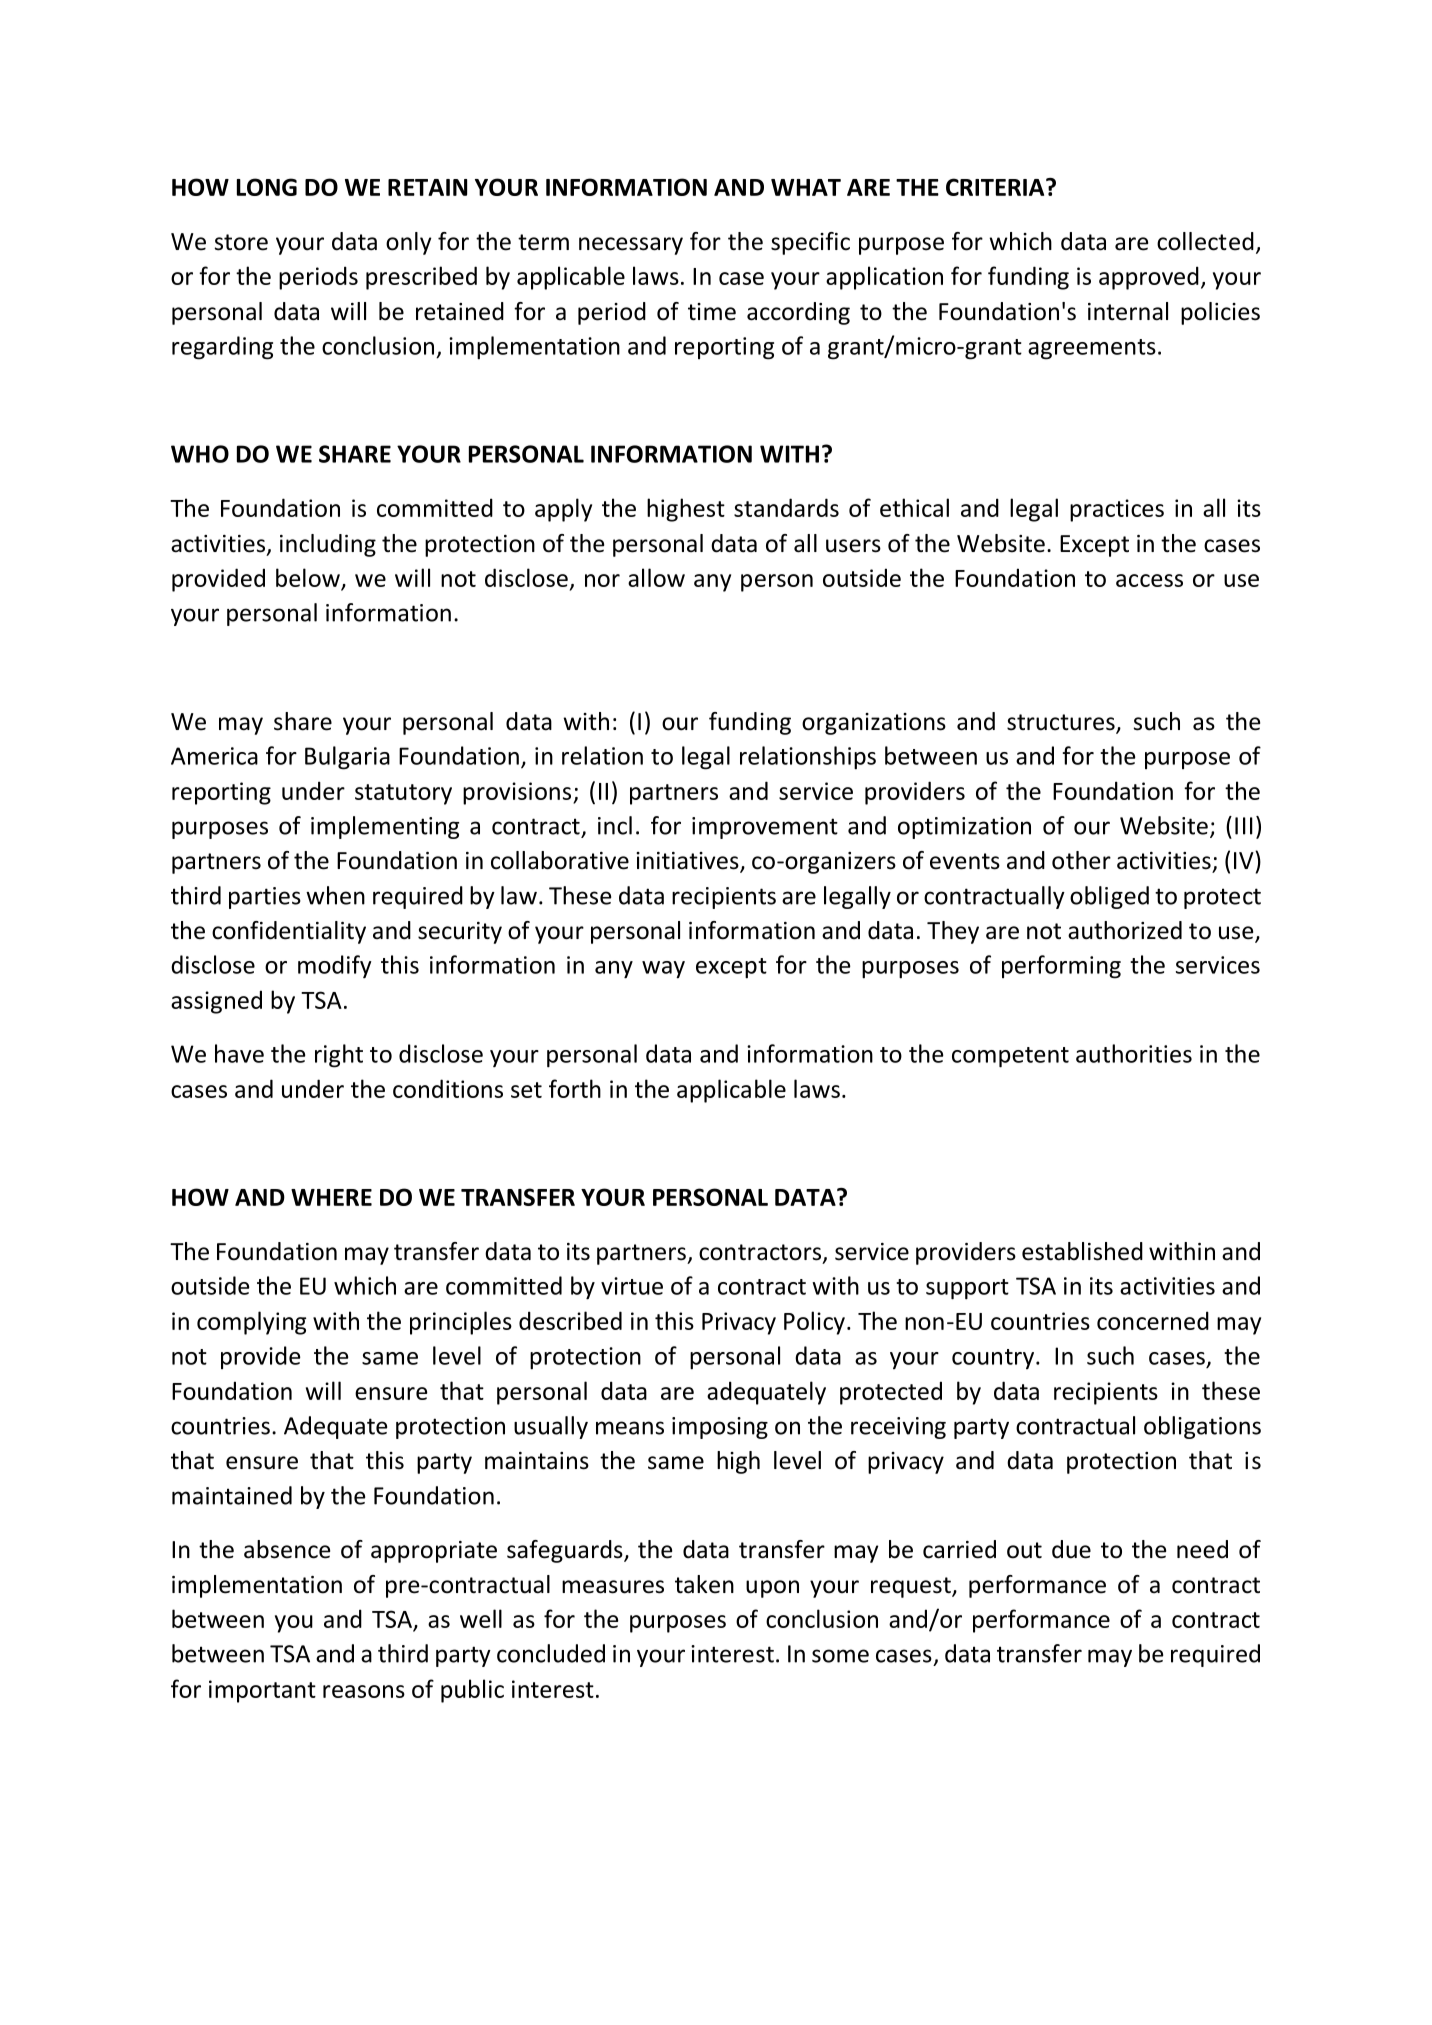  What do you see at coordinates (1153, 1320) in the image?
I see `concerned` at bounding box center [1153, 1320].
